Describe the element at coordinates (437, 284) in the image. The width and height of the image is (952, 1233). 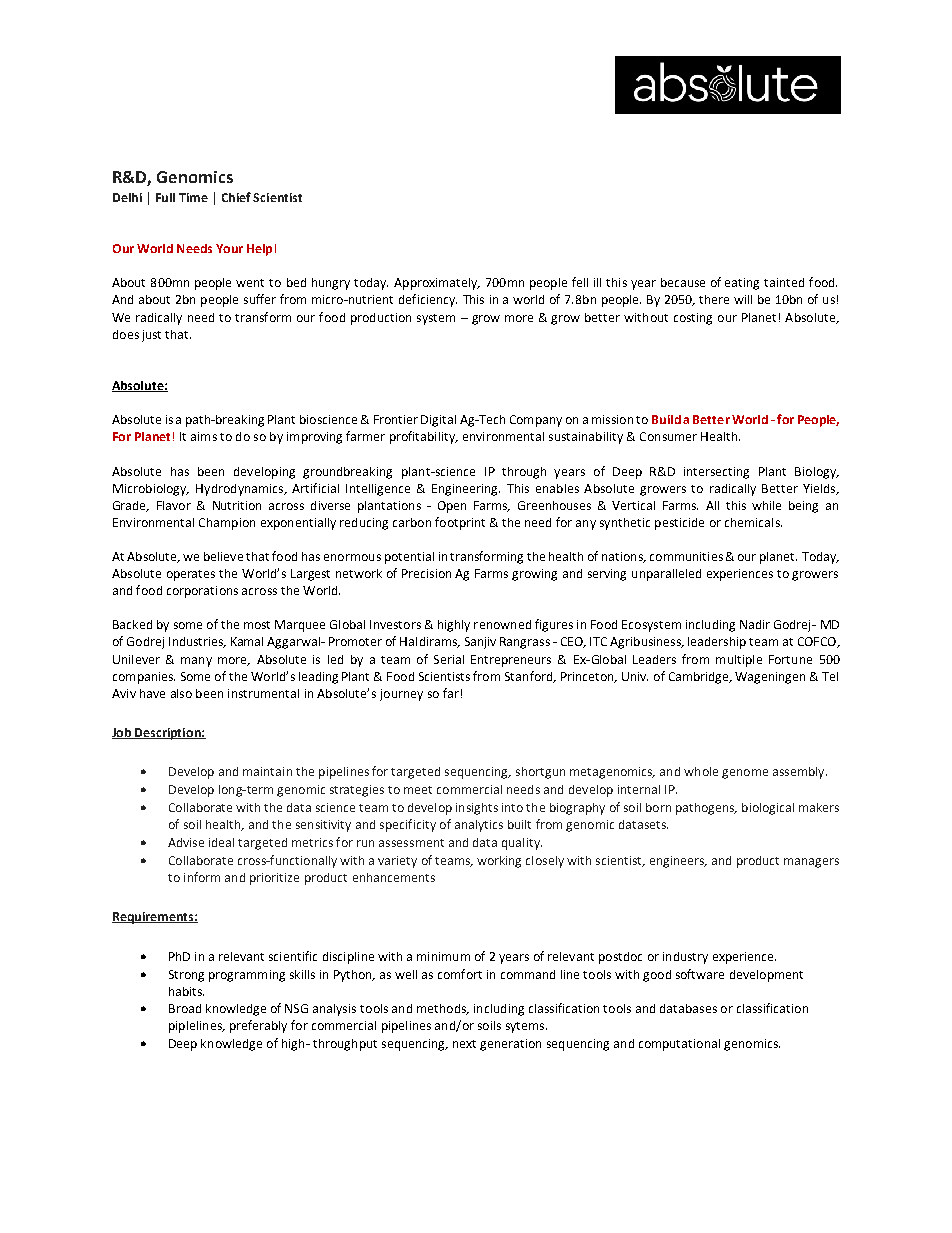
I see `Approximately` at that location.
